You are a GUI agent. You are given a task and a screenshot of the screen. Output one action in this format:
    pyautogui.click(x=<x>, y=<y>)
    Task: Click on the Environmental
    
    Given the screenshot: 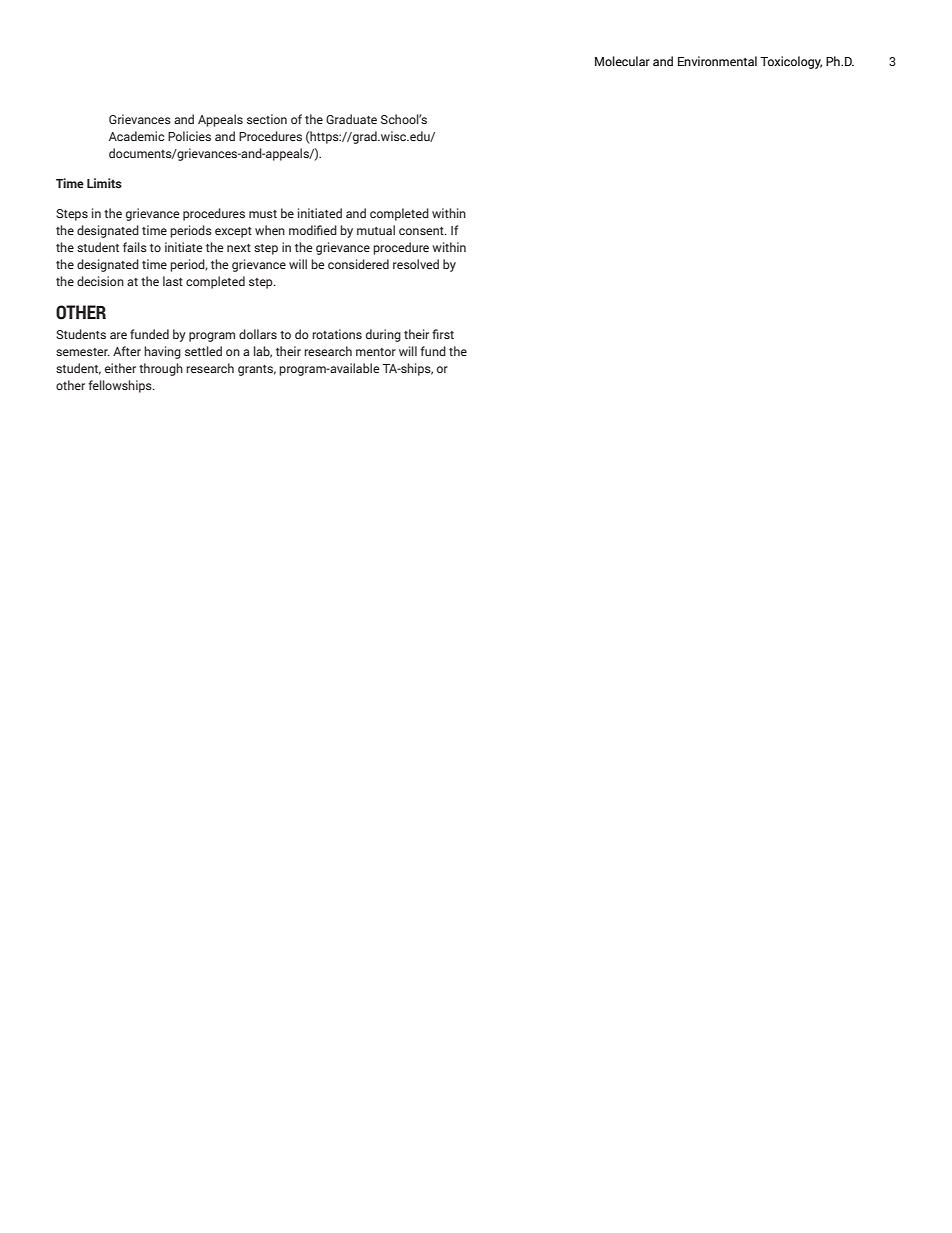 What is the action you would take?
    pyautogui.click(x=717, y=61)
